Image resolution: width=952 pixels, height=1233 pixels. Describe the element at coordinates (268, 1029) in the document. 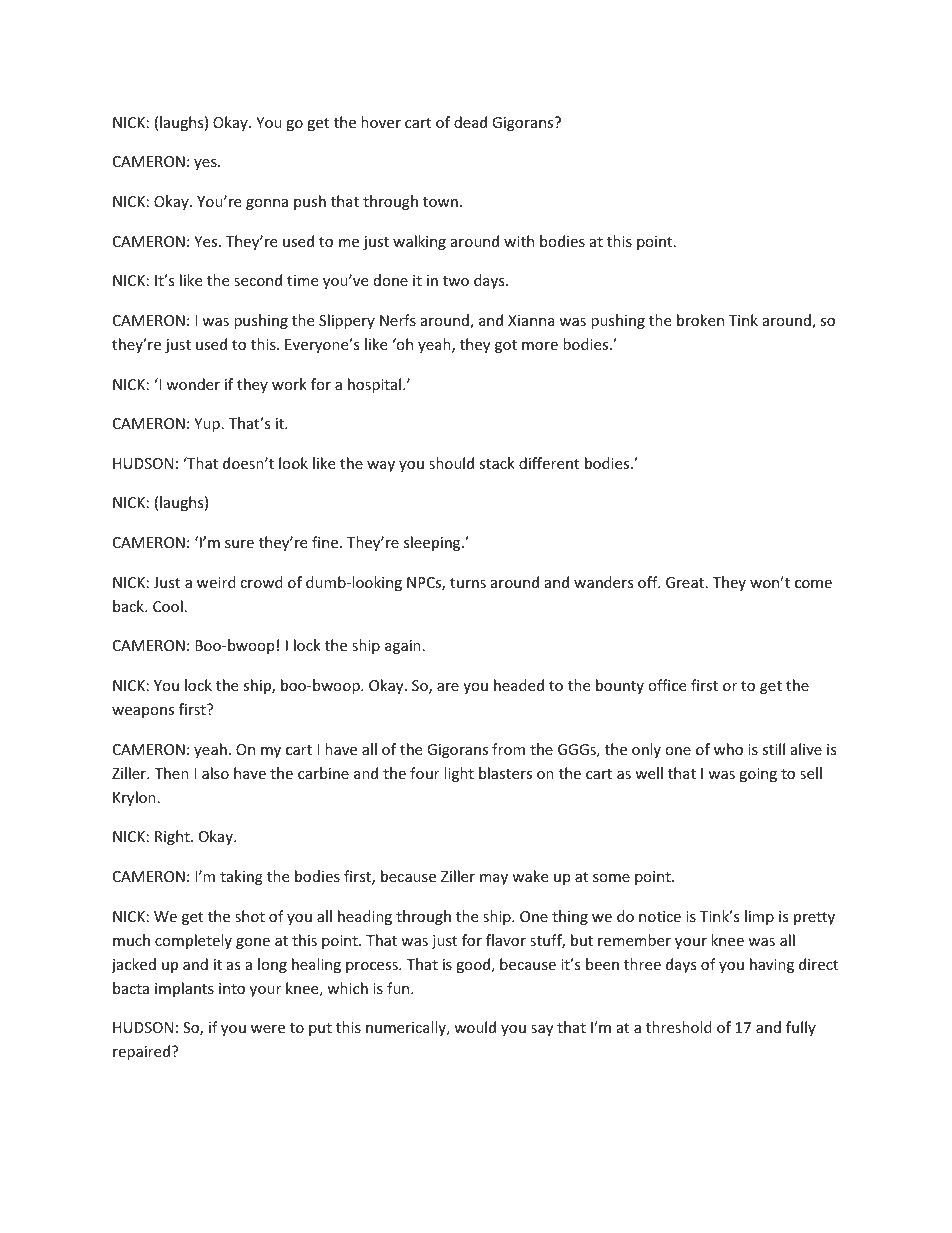

I see `were` at that location.
